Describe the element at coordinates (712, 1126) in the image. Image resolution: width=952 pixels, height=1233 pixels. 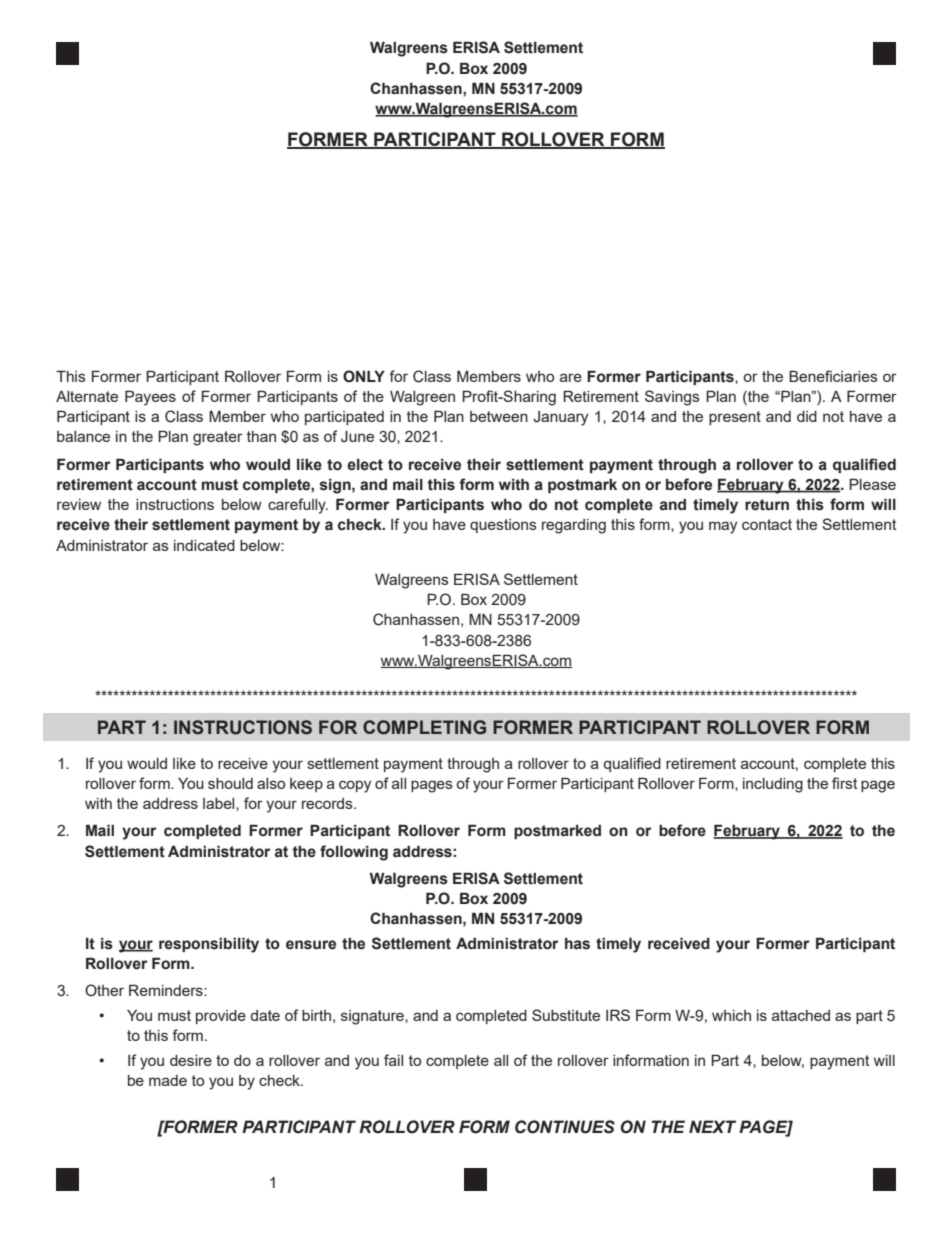
I see `NEXT` at that location.
